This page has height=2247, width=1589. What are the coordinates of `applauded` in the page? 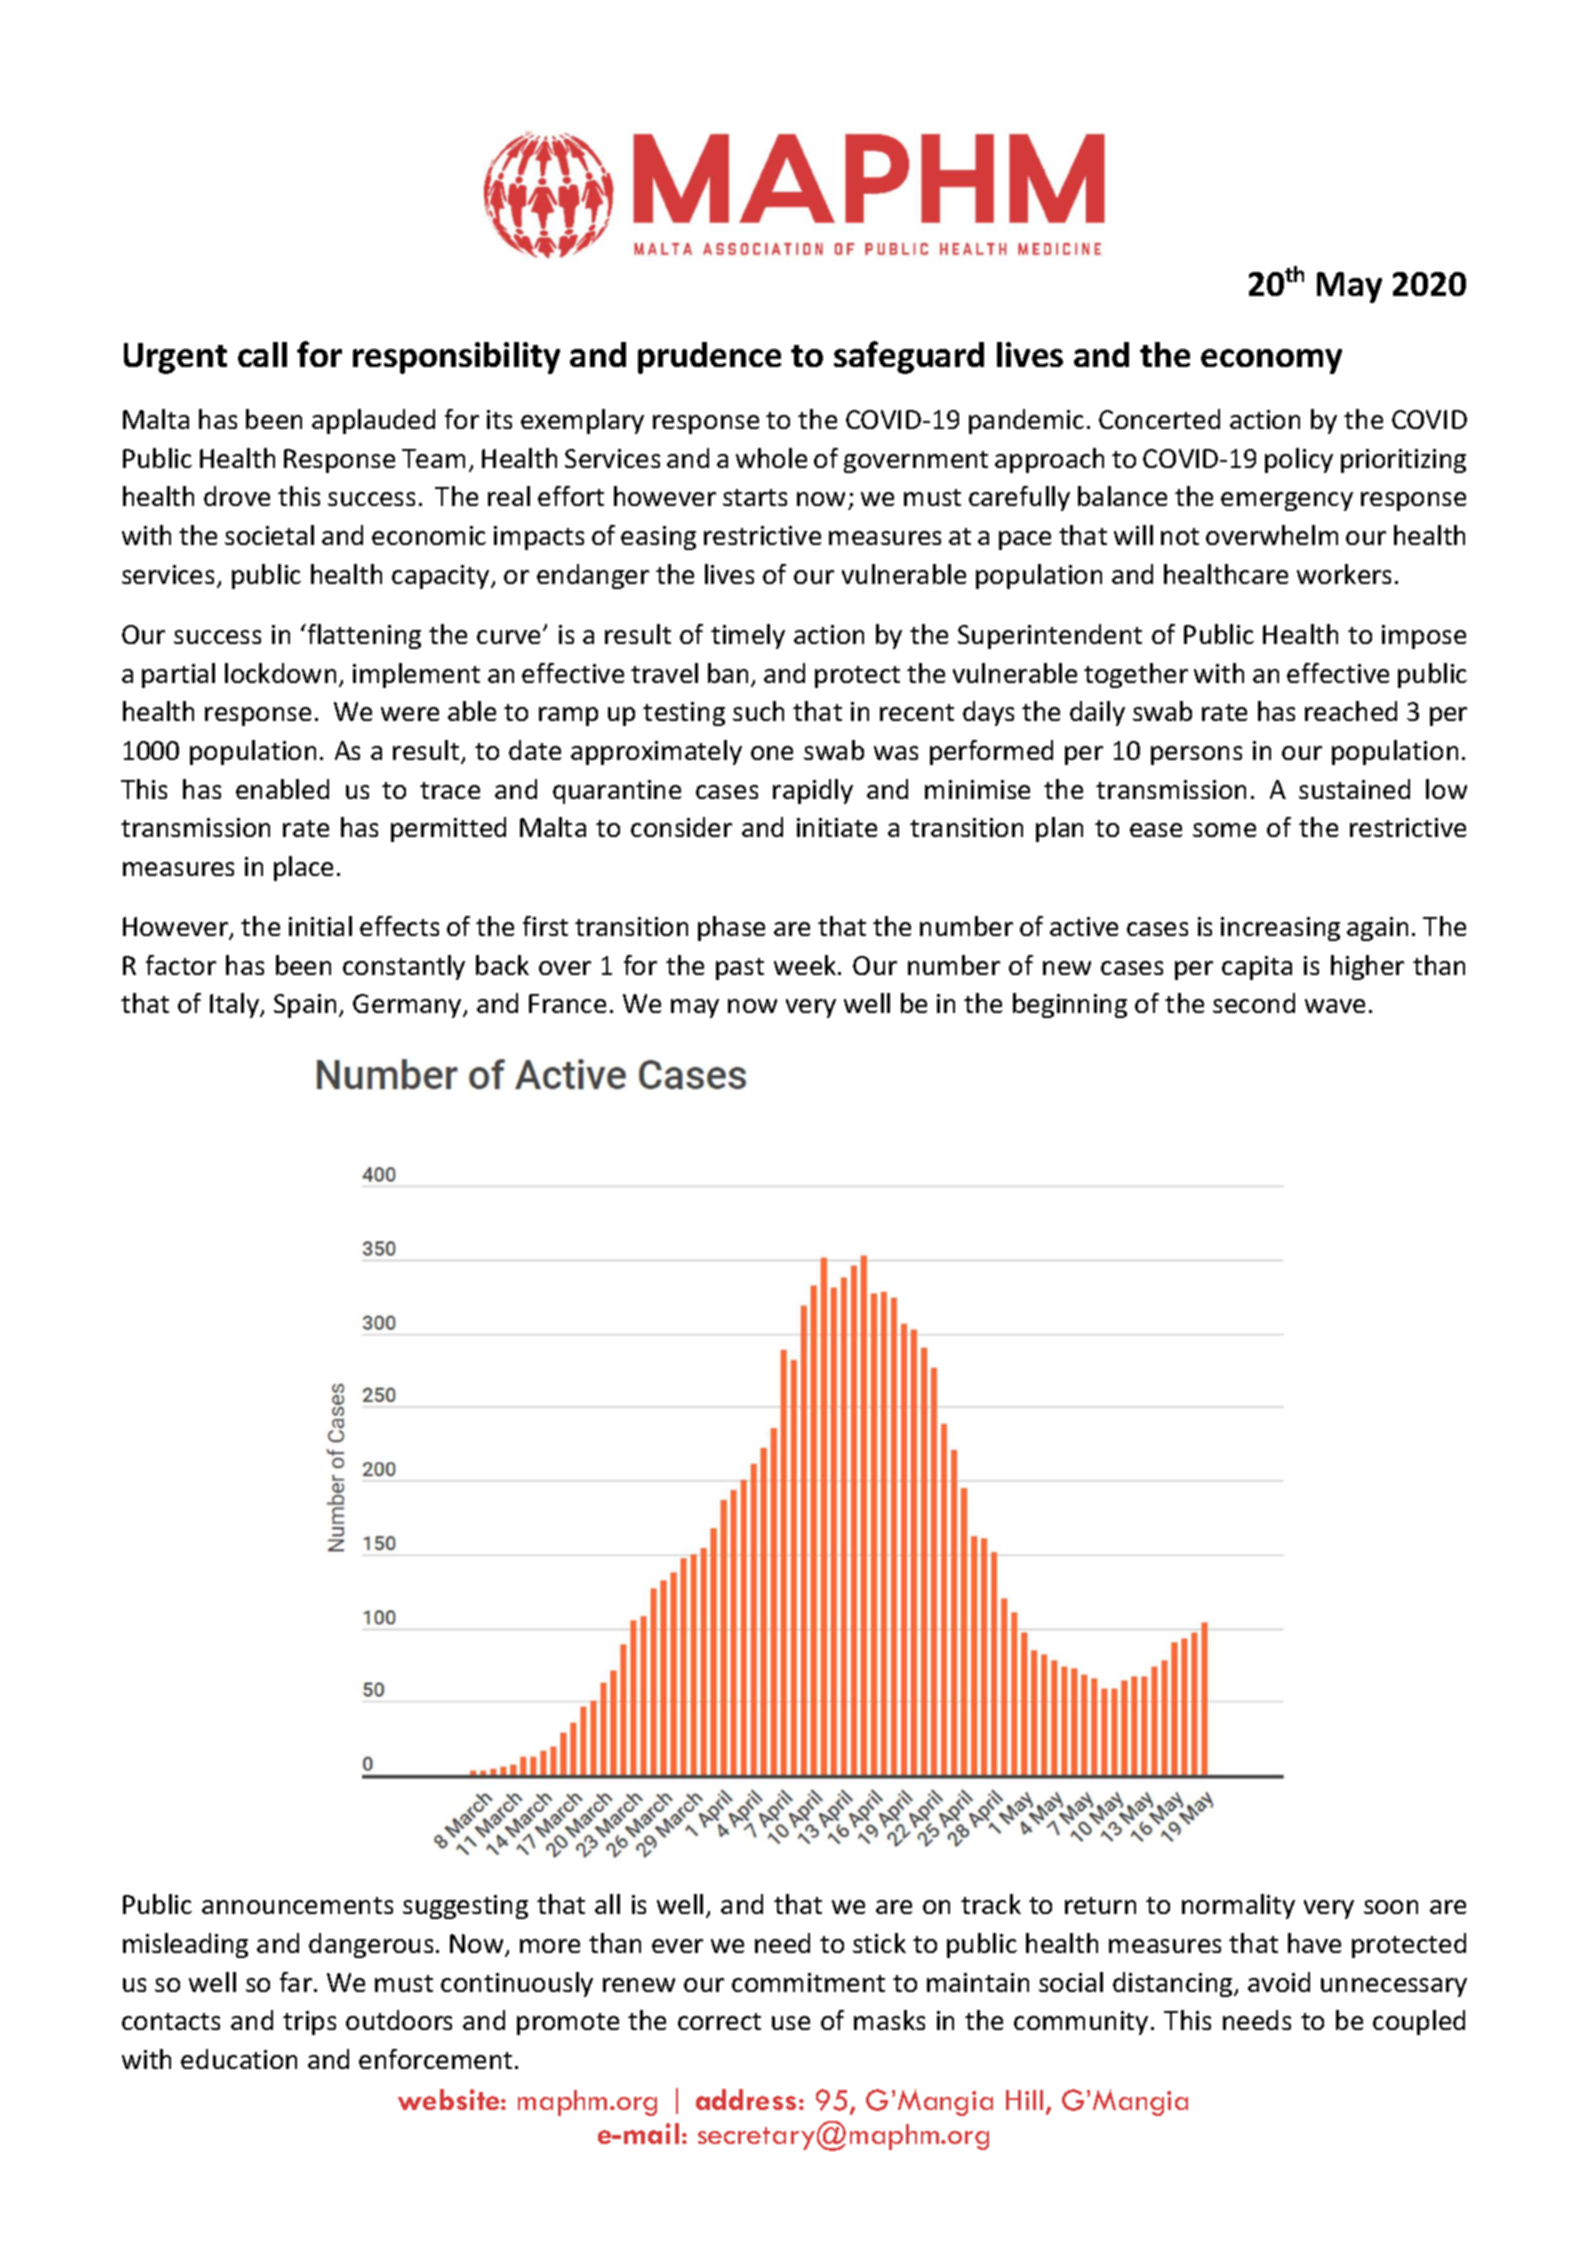 It's located at (373, 421).
